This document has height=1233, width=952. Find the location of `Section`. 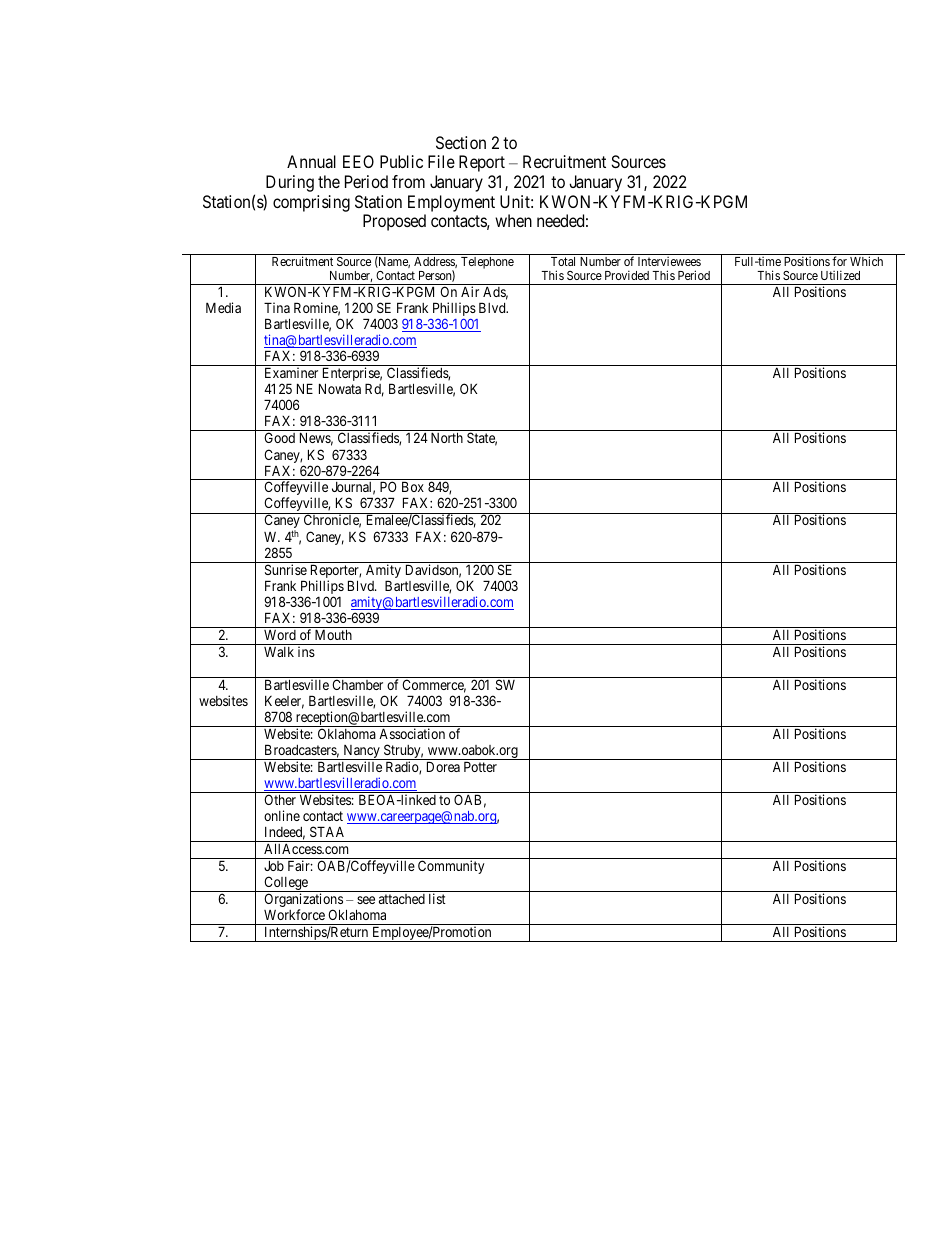

Section is located at coordinates (461, 142).
